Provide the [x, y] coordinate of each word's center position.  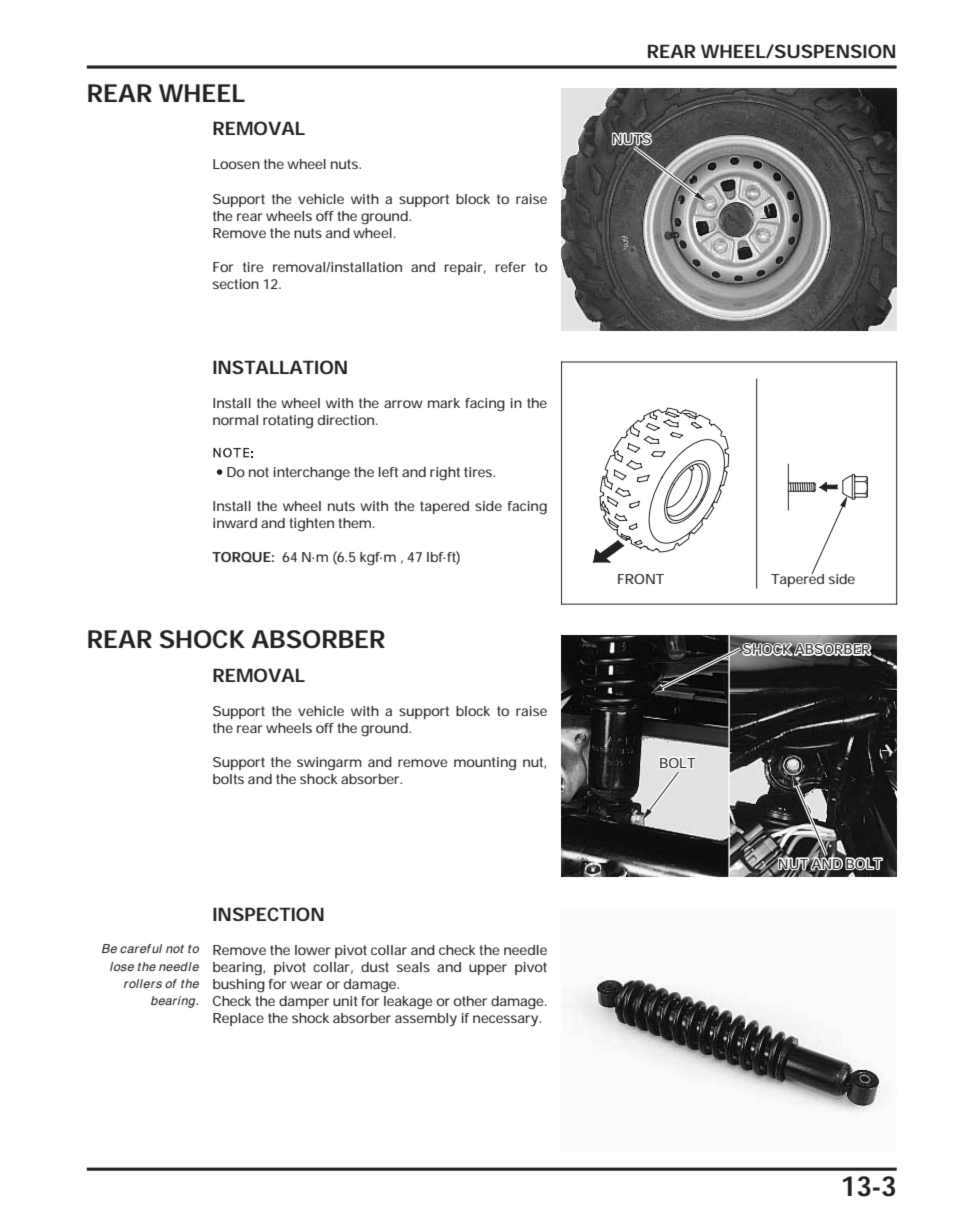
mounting [485, 764]
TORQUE [241, 557]
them [354, 523]
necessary [506, 1021]
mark [444, 403]
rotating [288, 422]
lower [313, 950]
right [445, 474]
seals [413, 967]
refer [510, 267]
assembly [426, 1020]
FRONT [641, 579]
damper [304, 1002]
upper [488, 969]
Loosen [236, 164]
